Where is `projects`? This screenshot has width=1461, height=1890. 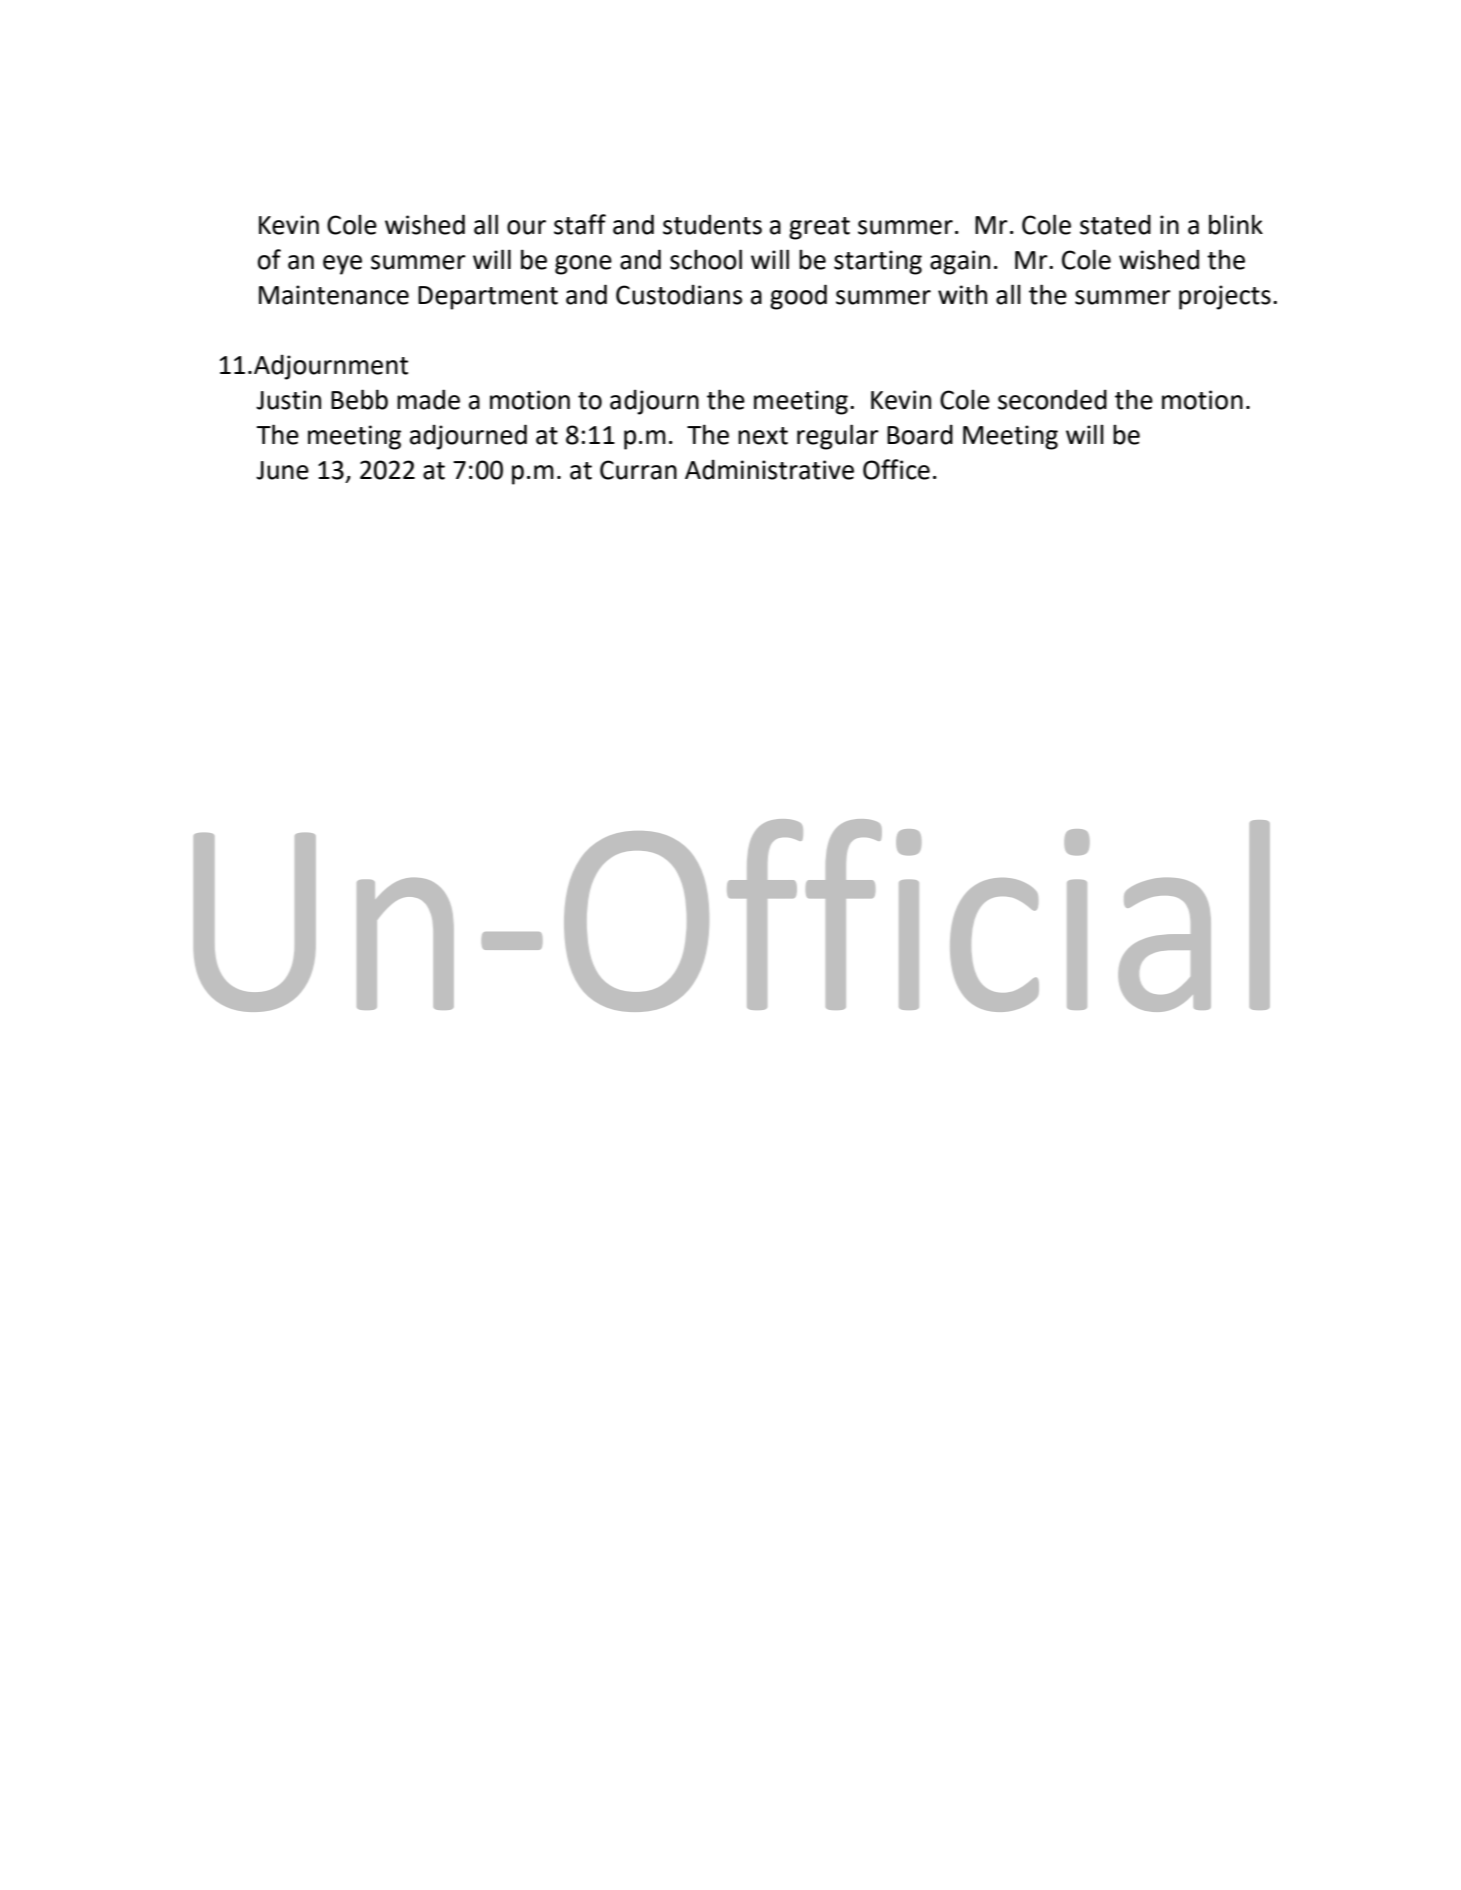 projects is located at coordinates (1225, 297).
